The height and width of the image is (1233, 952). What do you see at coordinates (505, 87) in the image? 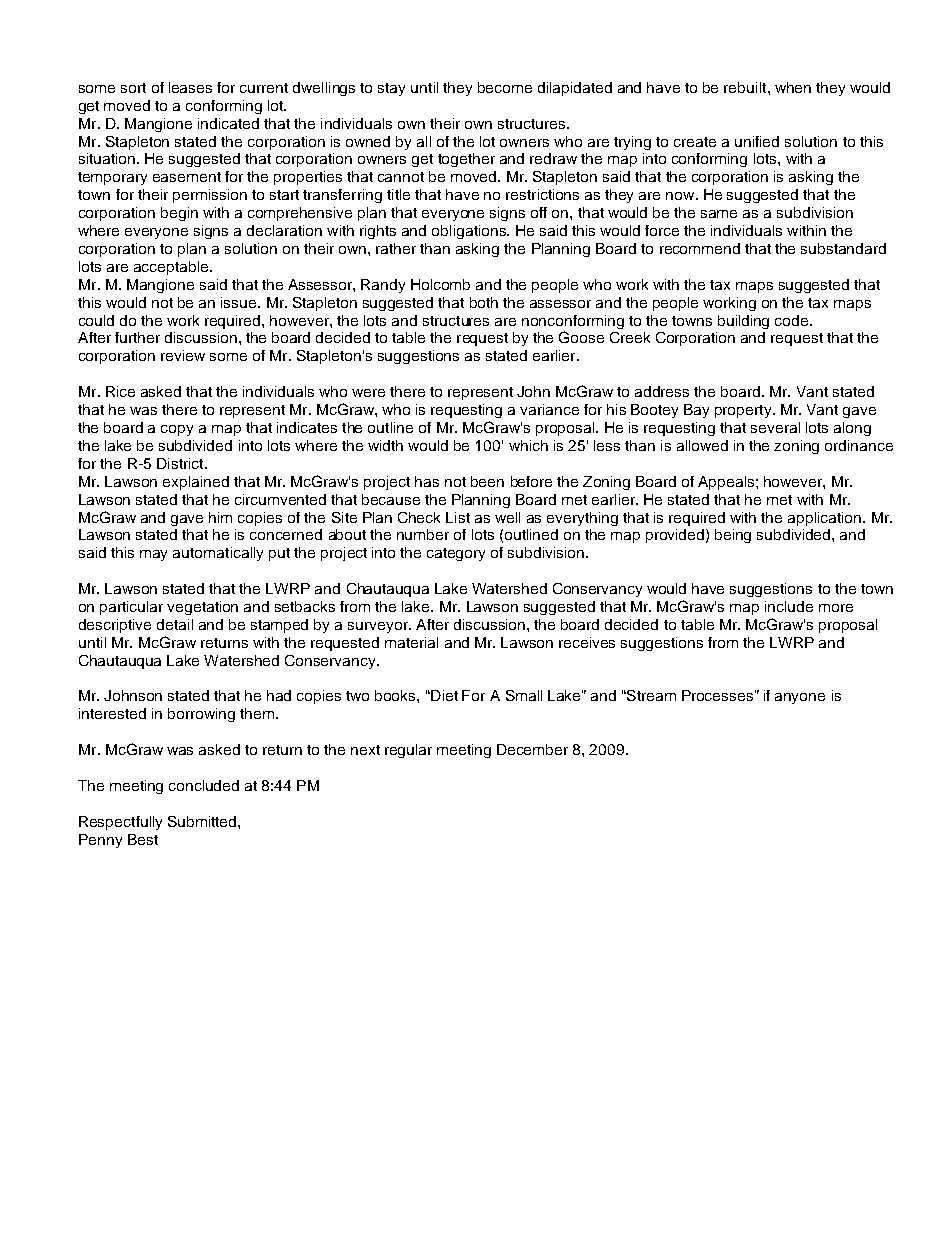
I see `become` at bounding box center [505, 87].
